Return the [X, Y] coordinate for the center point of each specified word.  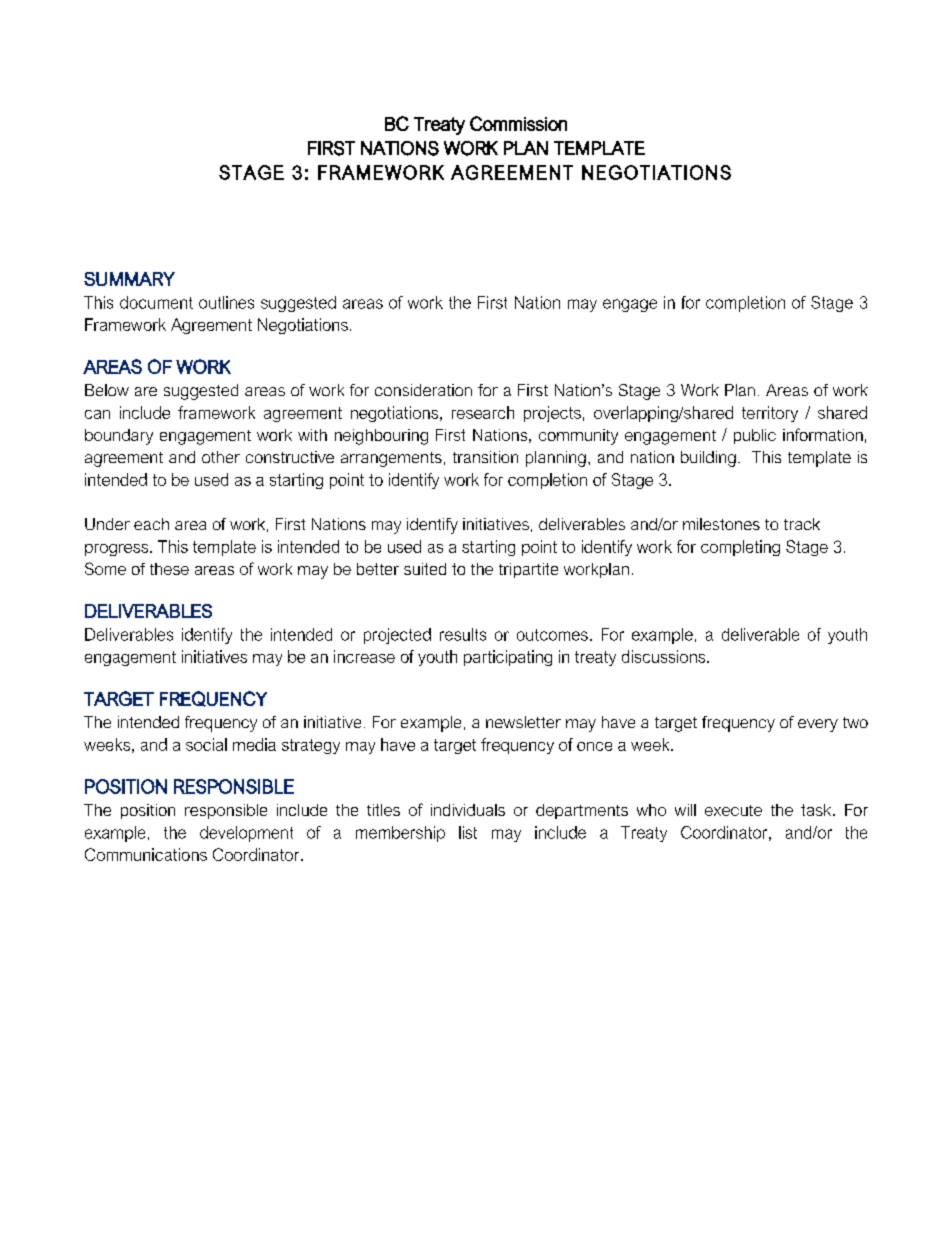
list [468, 832]
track [802, 524]
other [221, 457]
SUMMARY [129, 279]
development [246, 834]
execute [733, 810]
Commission [518, 123]
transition [485, 457]
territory [770, 414]
